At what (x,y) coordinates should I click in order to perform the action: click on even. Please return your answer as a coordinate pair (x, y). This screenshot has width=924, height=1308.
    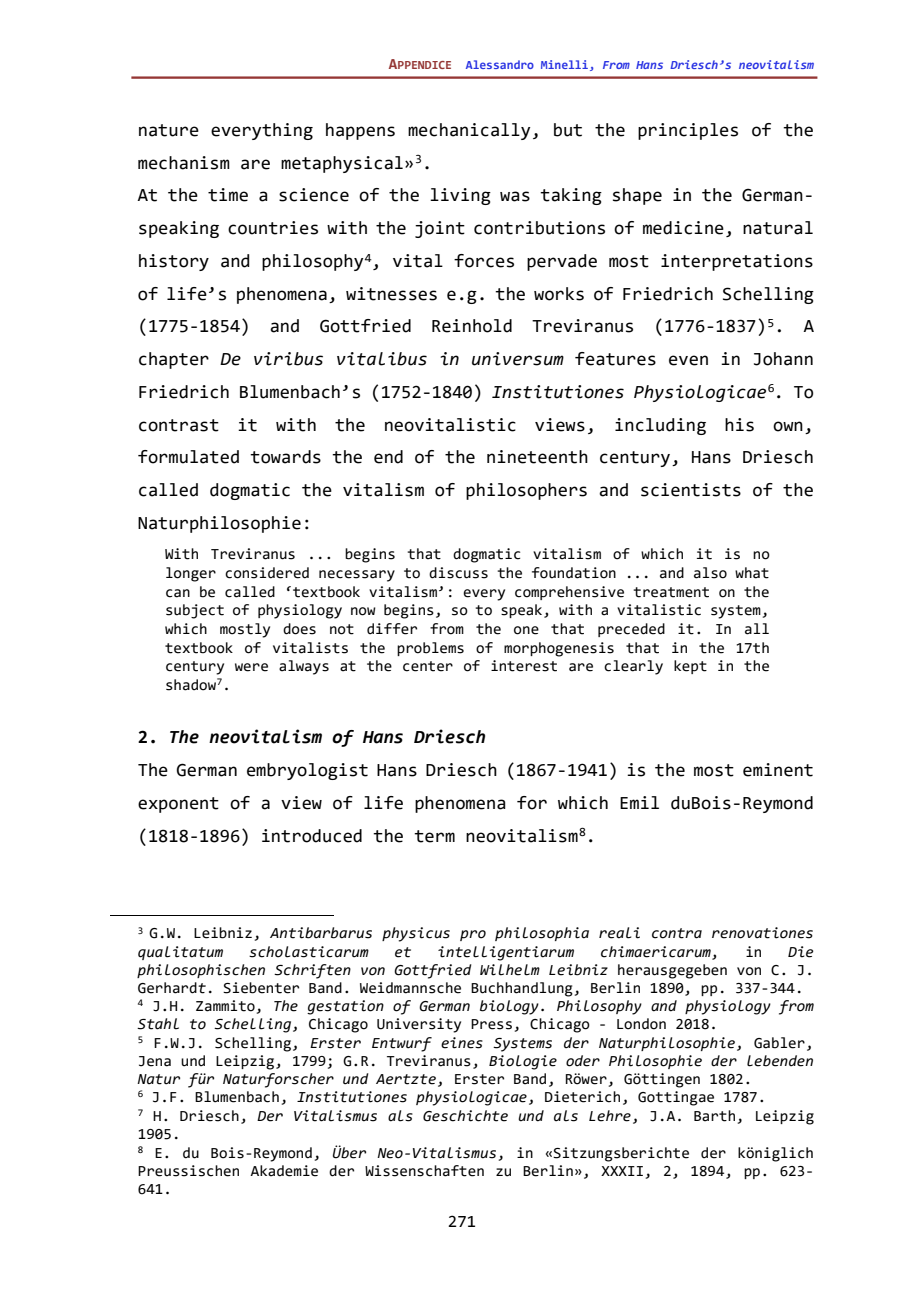
    Looking at the image, I should click on (688, 360).
